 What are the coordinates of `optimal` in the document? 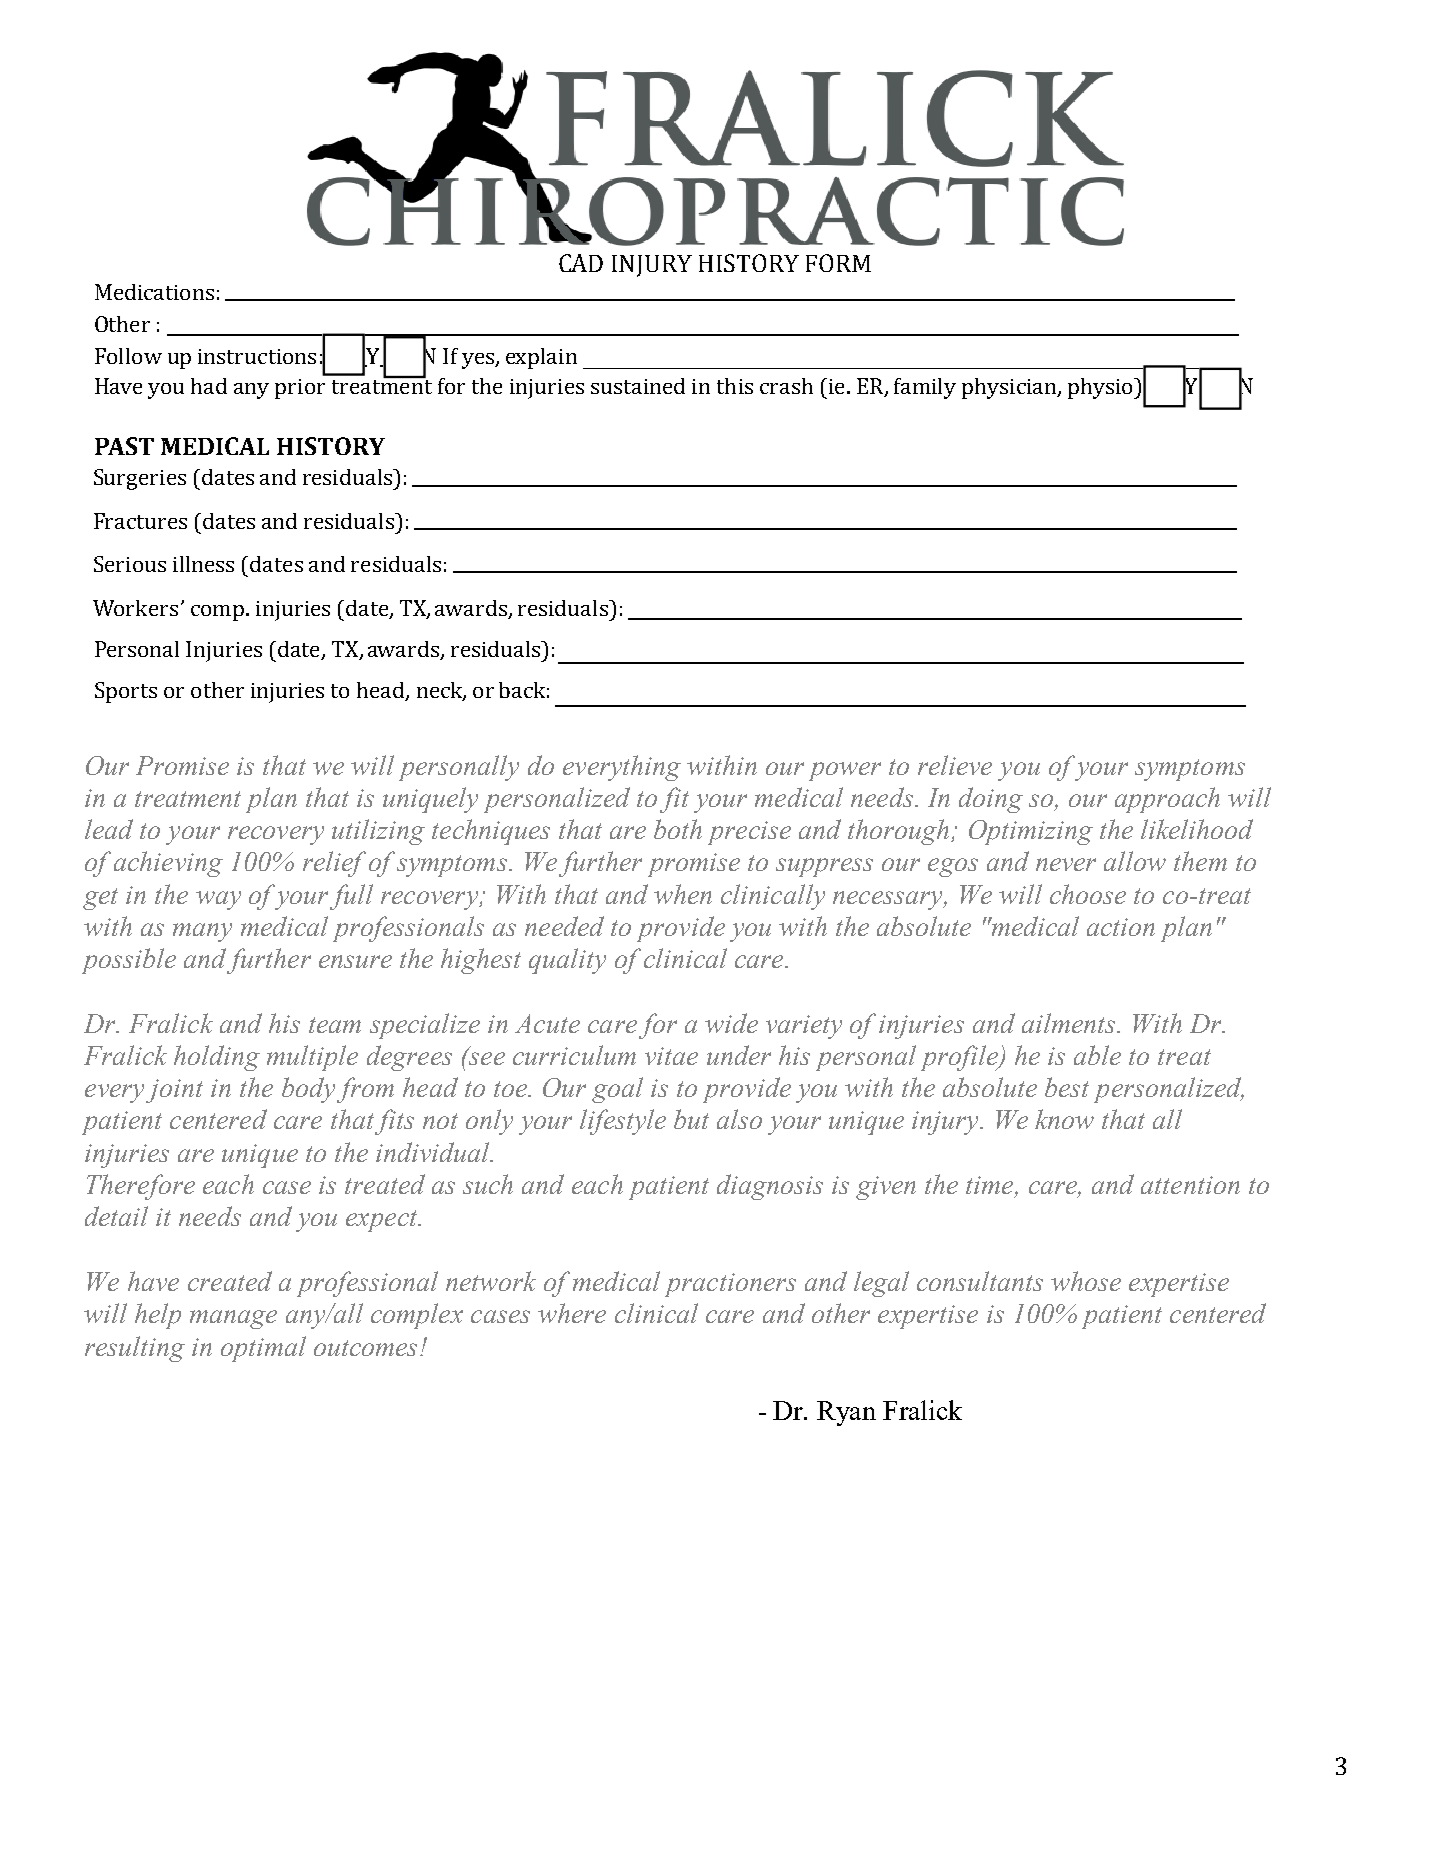 It's located at (263, 1349).
